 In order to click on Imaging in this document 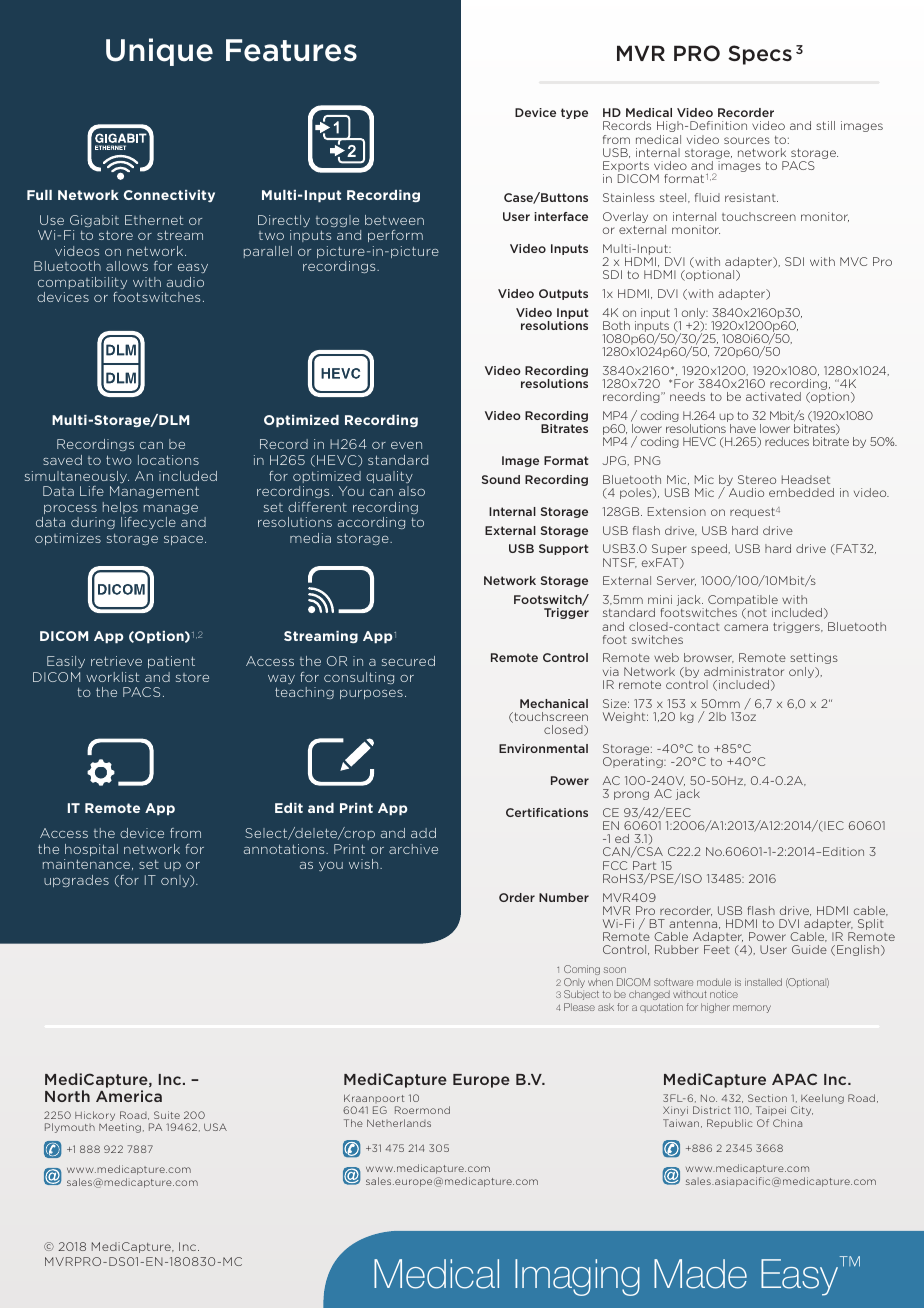, I will do `click(577, 1277)`.
